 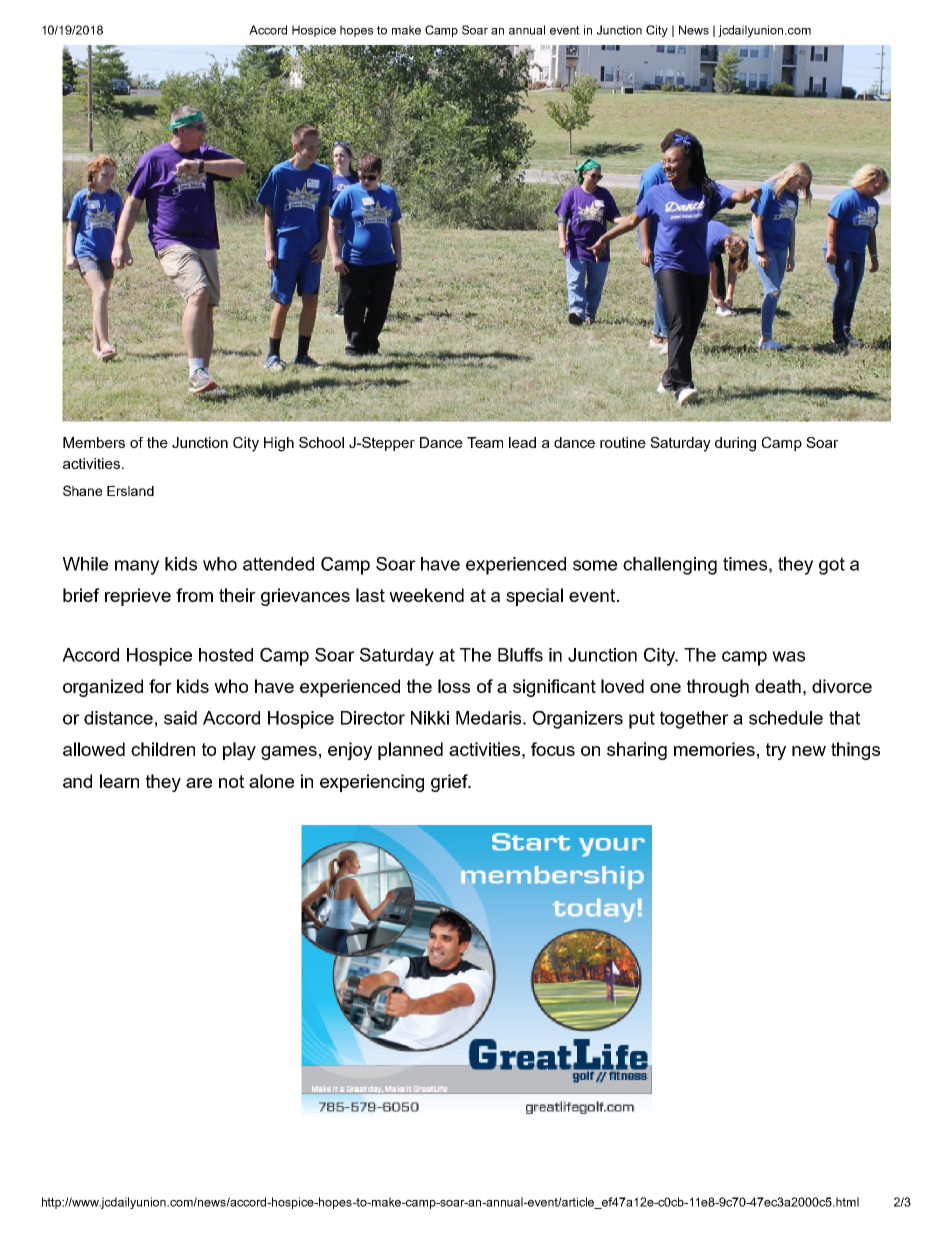 What do you see at coordinates (776, 751) in the document?
I see `try` at bounding box center [776, 751].
